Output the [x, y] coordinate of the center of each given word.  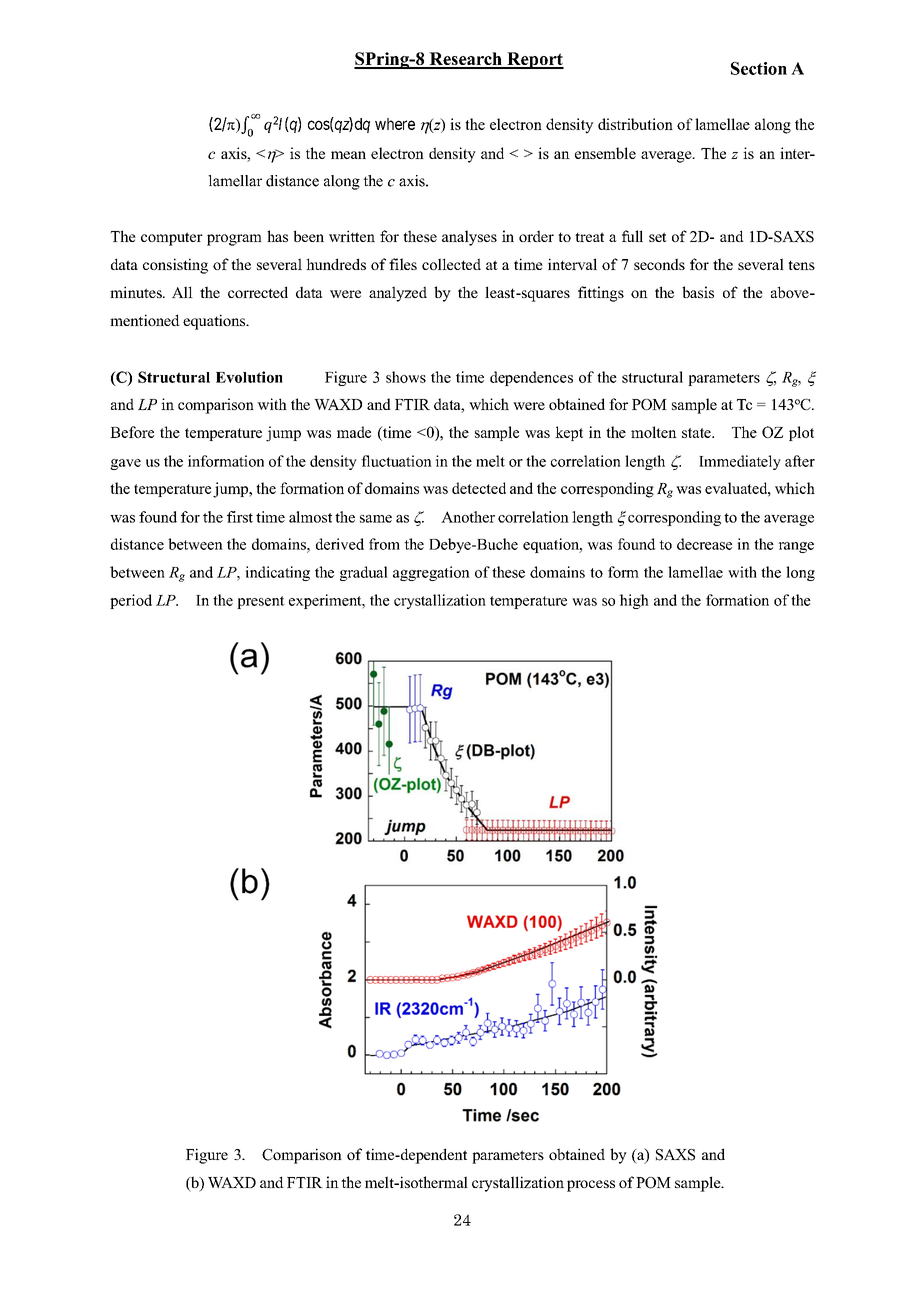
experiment [326, 601]
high [634, 601]
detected [479, 488]
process [591, 1186]
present [261, 602]
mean [348, 155]
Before [132, 432]
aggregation [431, 573]
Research [465, 60]
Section [759, 68]
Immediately [740, 462]
